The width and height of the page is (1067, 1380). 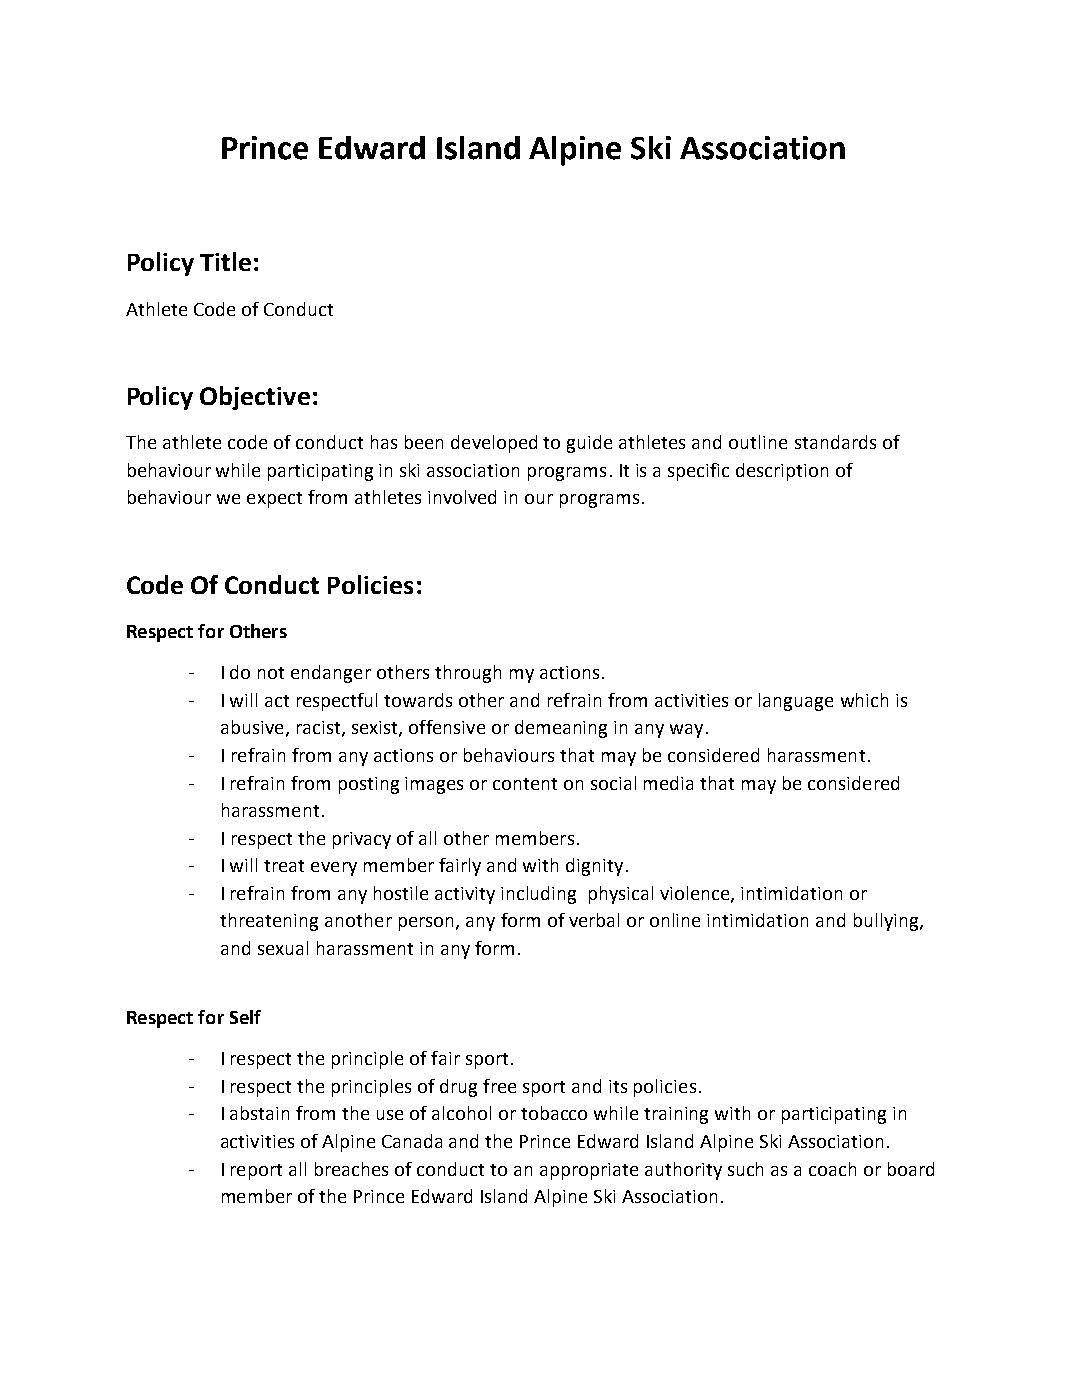 What do you see at coordinates (351, 1169) in the page?
I see `breaches` at bounding box center [351, 1169].
